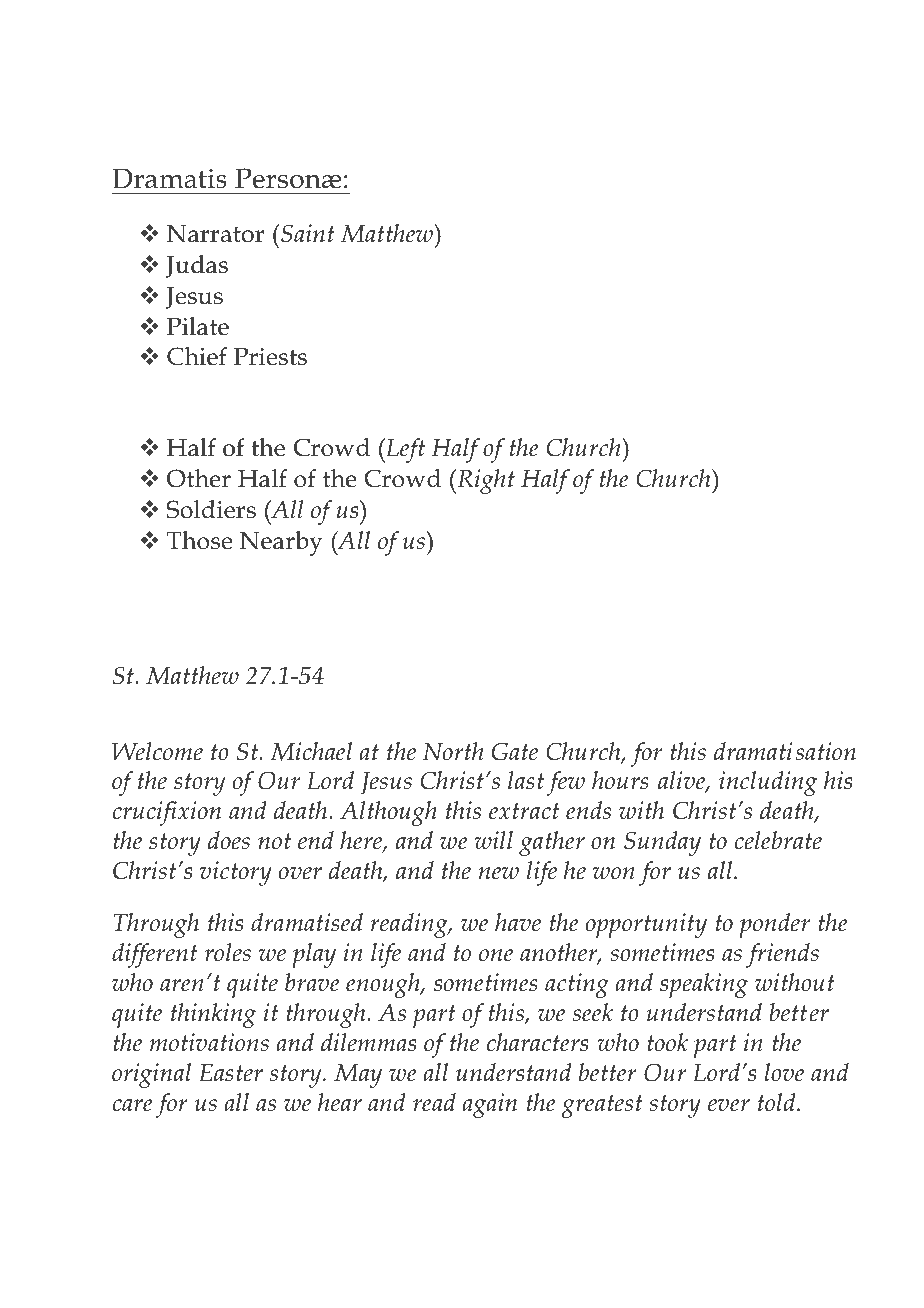  What do you see at coordinates (281, 543) in the screenshot?
I see `Nearby` at bounding box center [281, 543].
